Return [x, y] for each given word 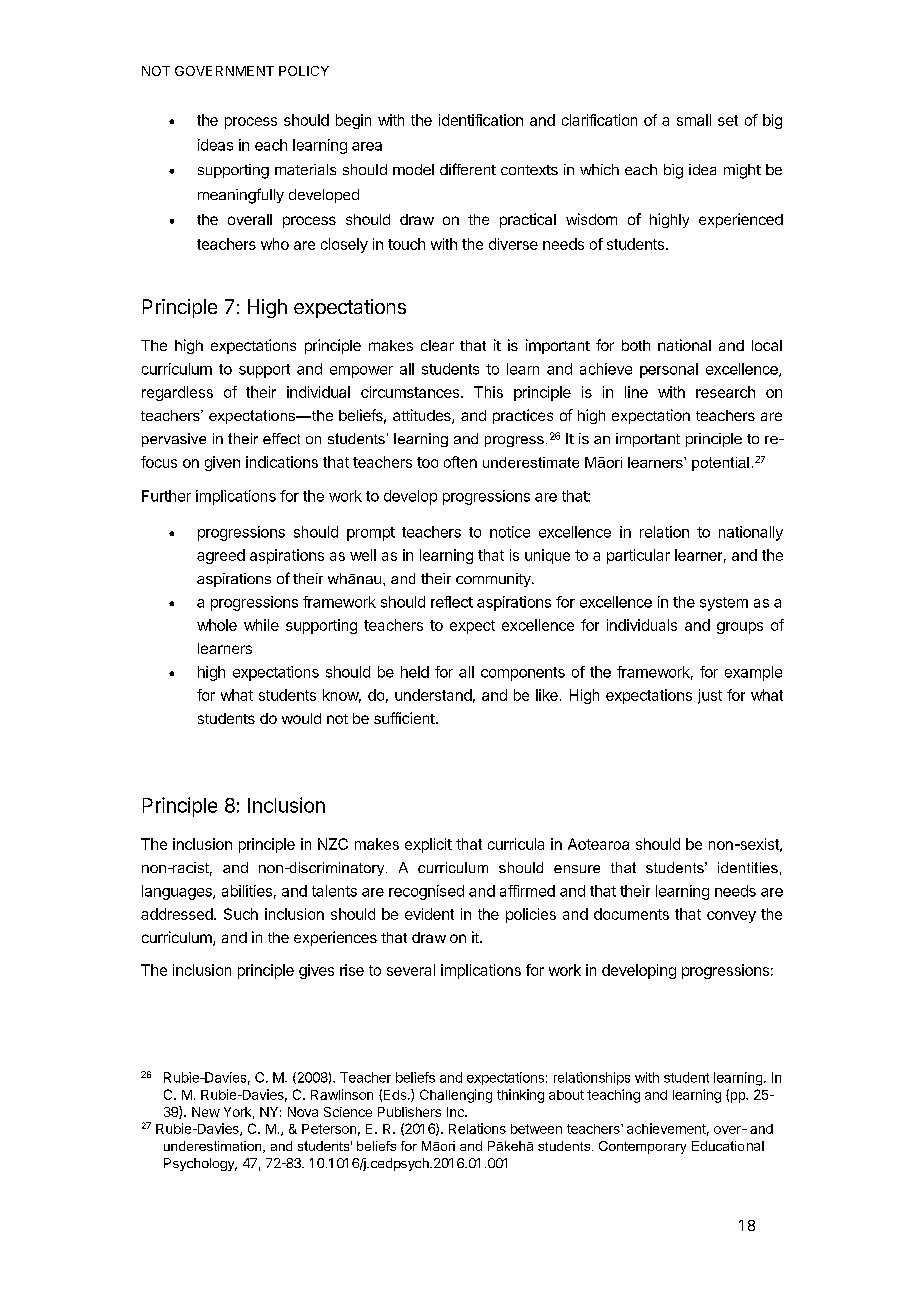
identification [481, 120]
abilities [247, 891]
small [694, 120]
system [724, 604]
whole [217, 625]
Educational [728, 1146]
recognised [426, 892]
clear [437, 345]
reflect [452, 602]
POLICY [304, 71]
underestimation [214, 1147]
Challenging [456, 1096]
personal [669, 370]
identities [748, 867]
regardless [177, 393]
